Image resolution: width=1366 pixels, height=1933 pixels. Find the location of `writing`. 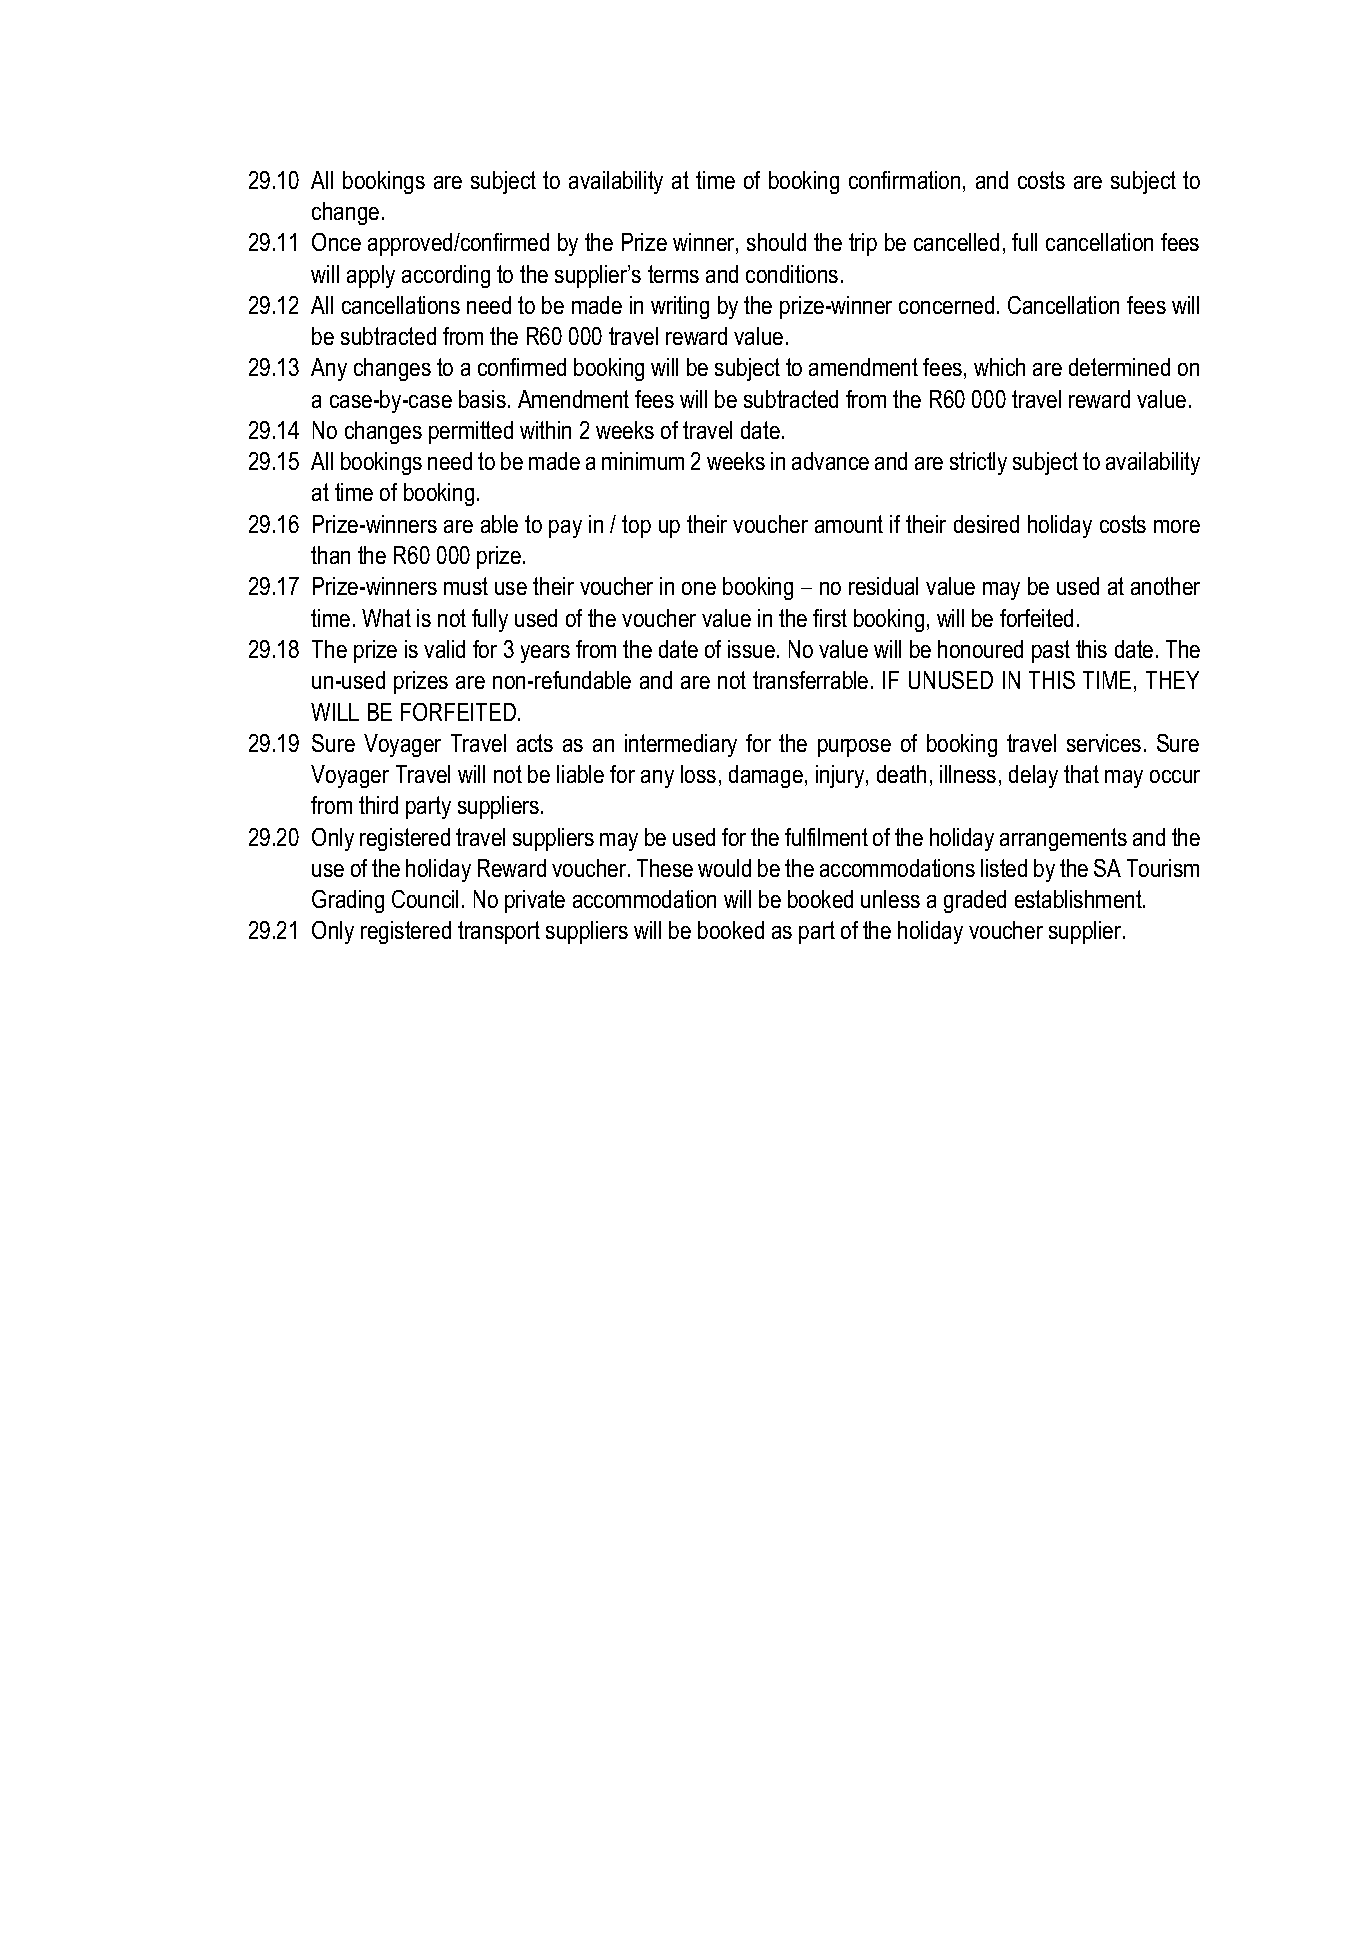

writing is located at coordinates (680, 307).
